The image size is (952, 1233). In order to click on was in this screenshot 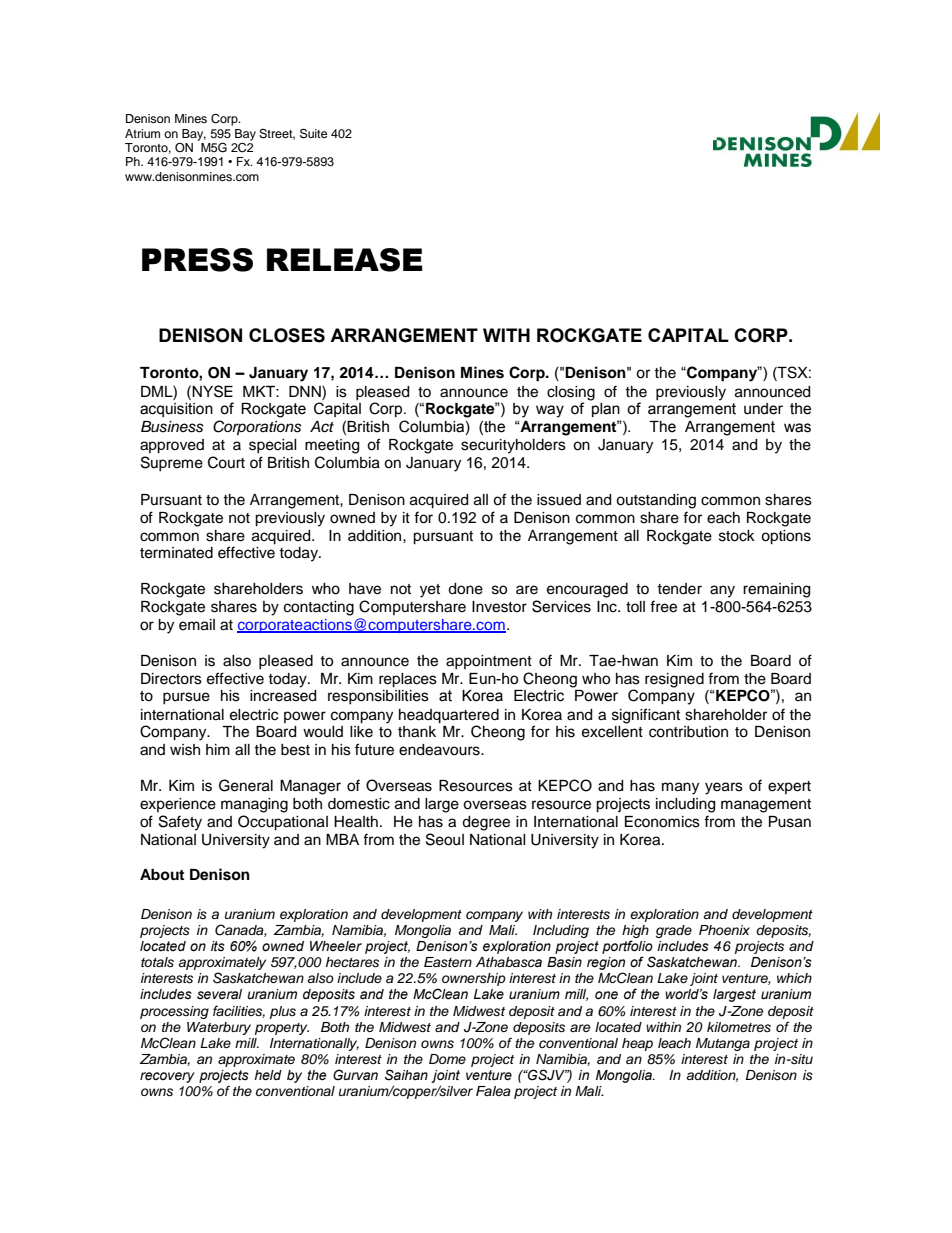, I will do `click(797, 428)`.
